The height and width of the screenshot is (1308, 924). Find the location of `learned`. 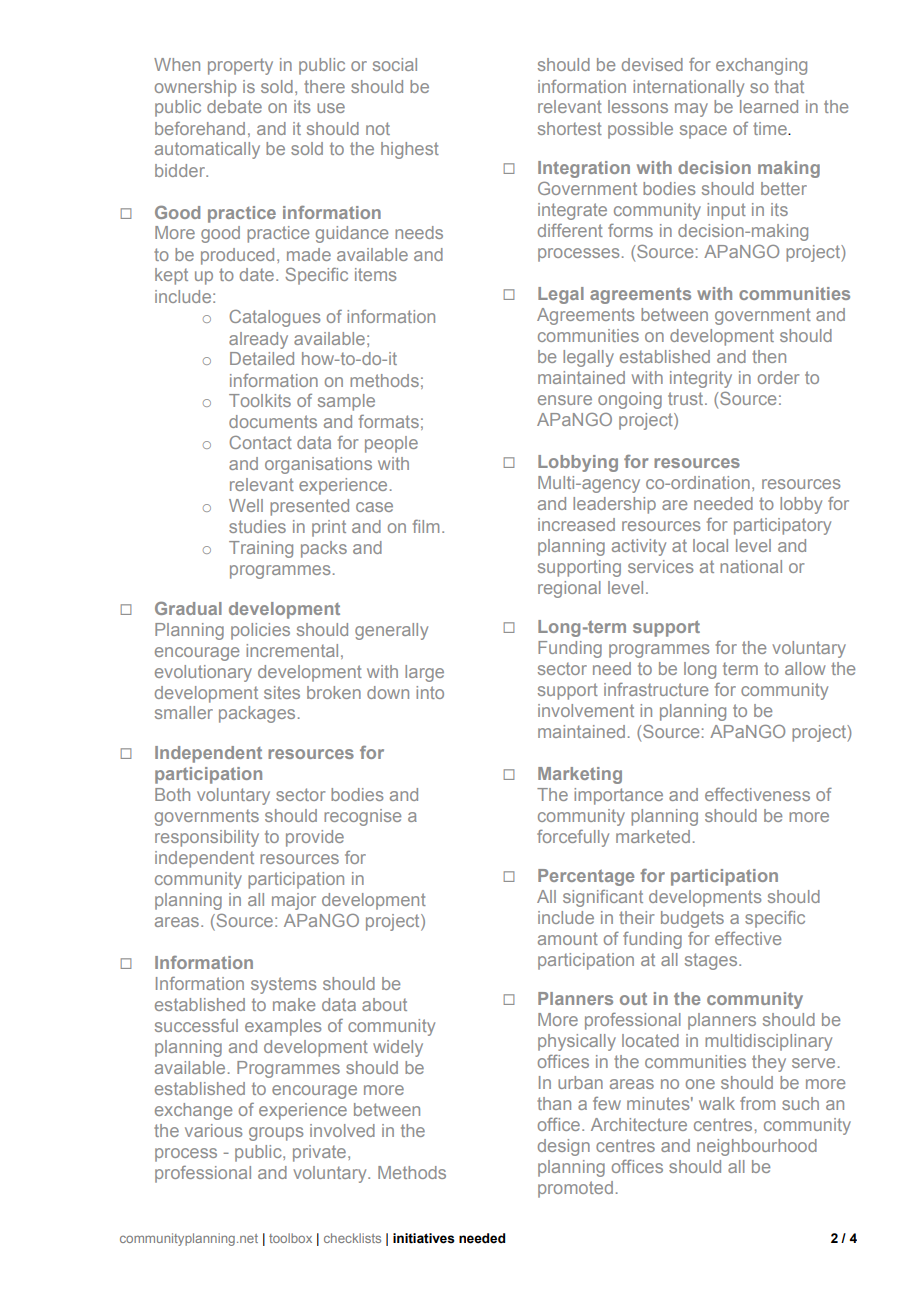

learned is located at coordinates (769, 106).
